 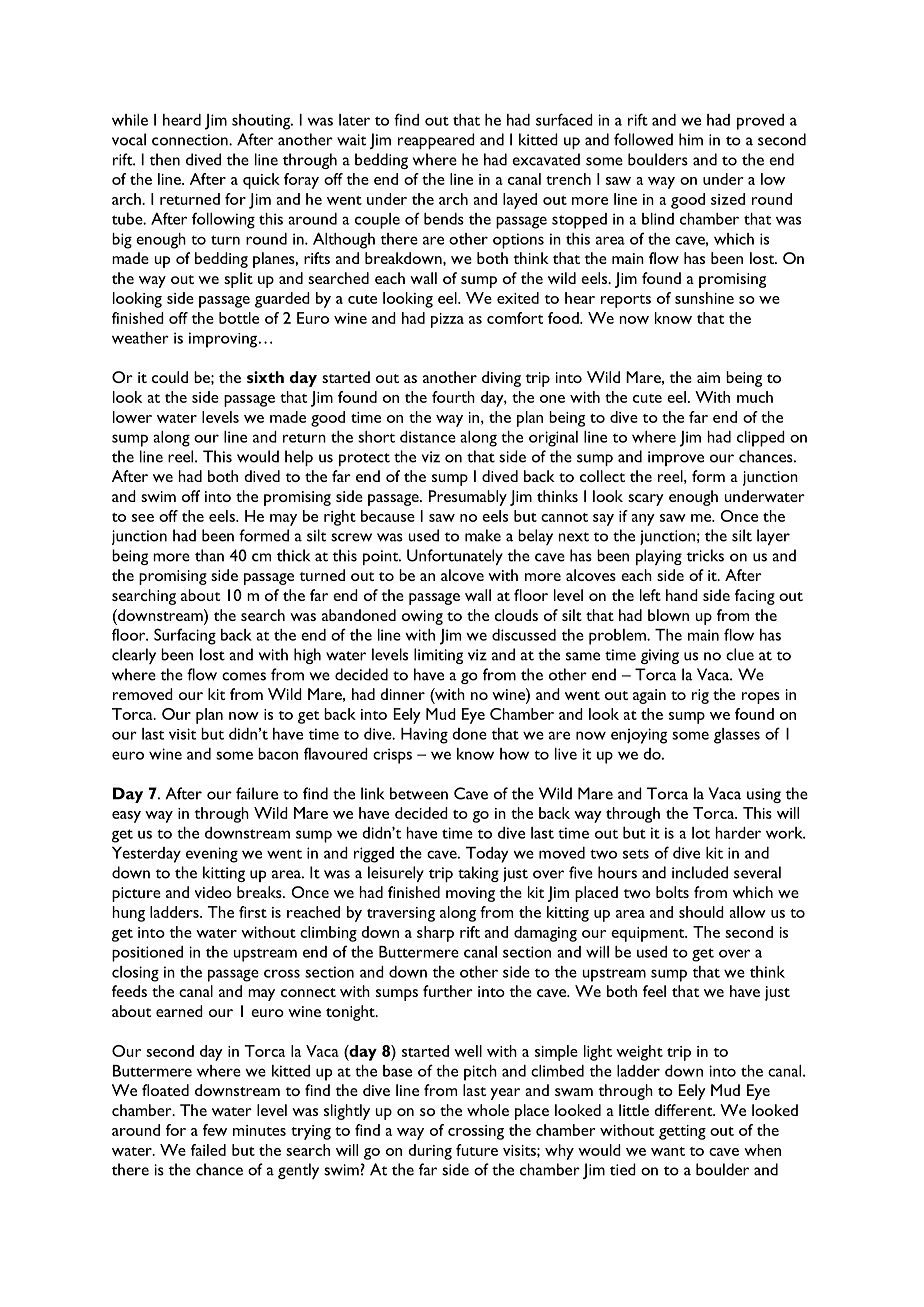 I want to click on giving, so click(x=660, y=656).
